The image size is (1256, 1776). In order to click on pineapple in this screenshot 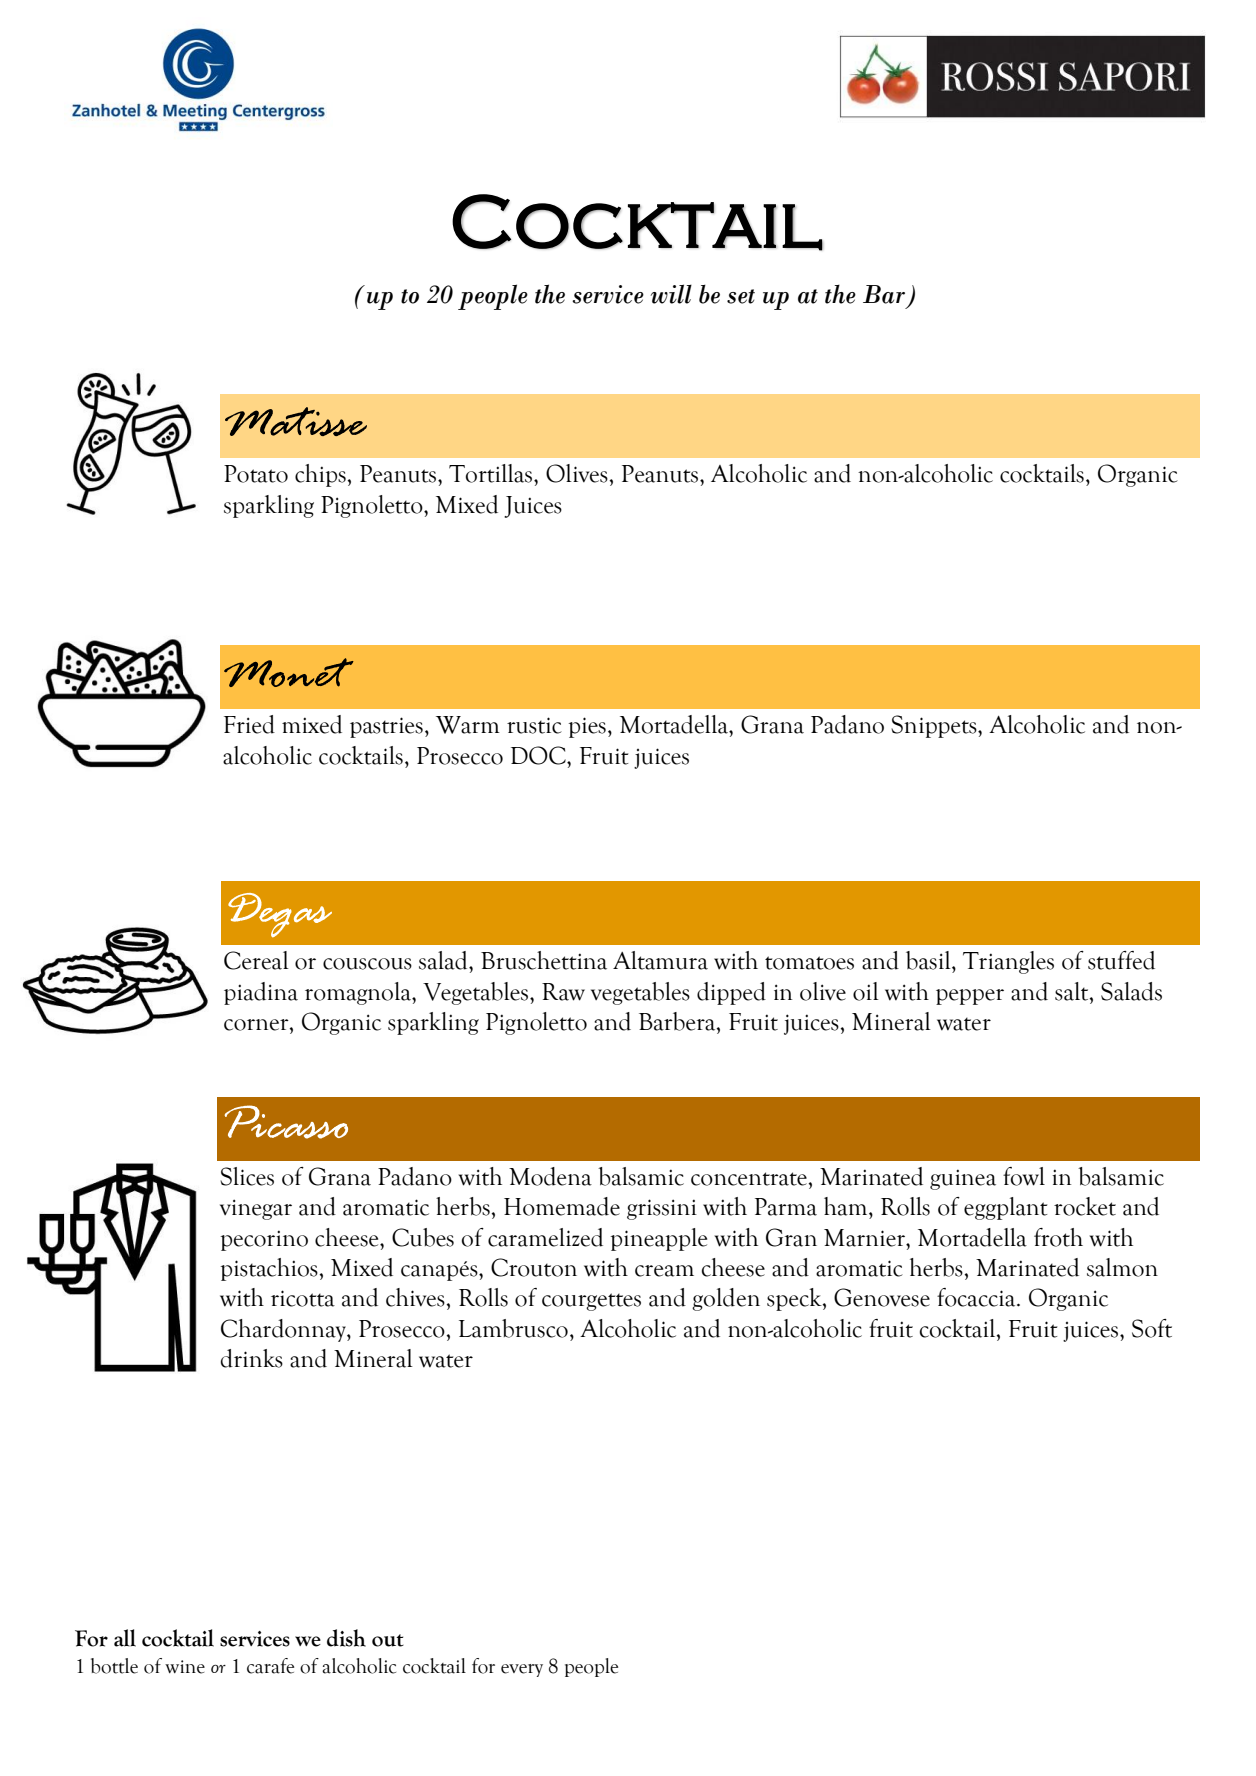, I will do `click(659, 1239)`.
